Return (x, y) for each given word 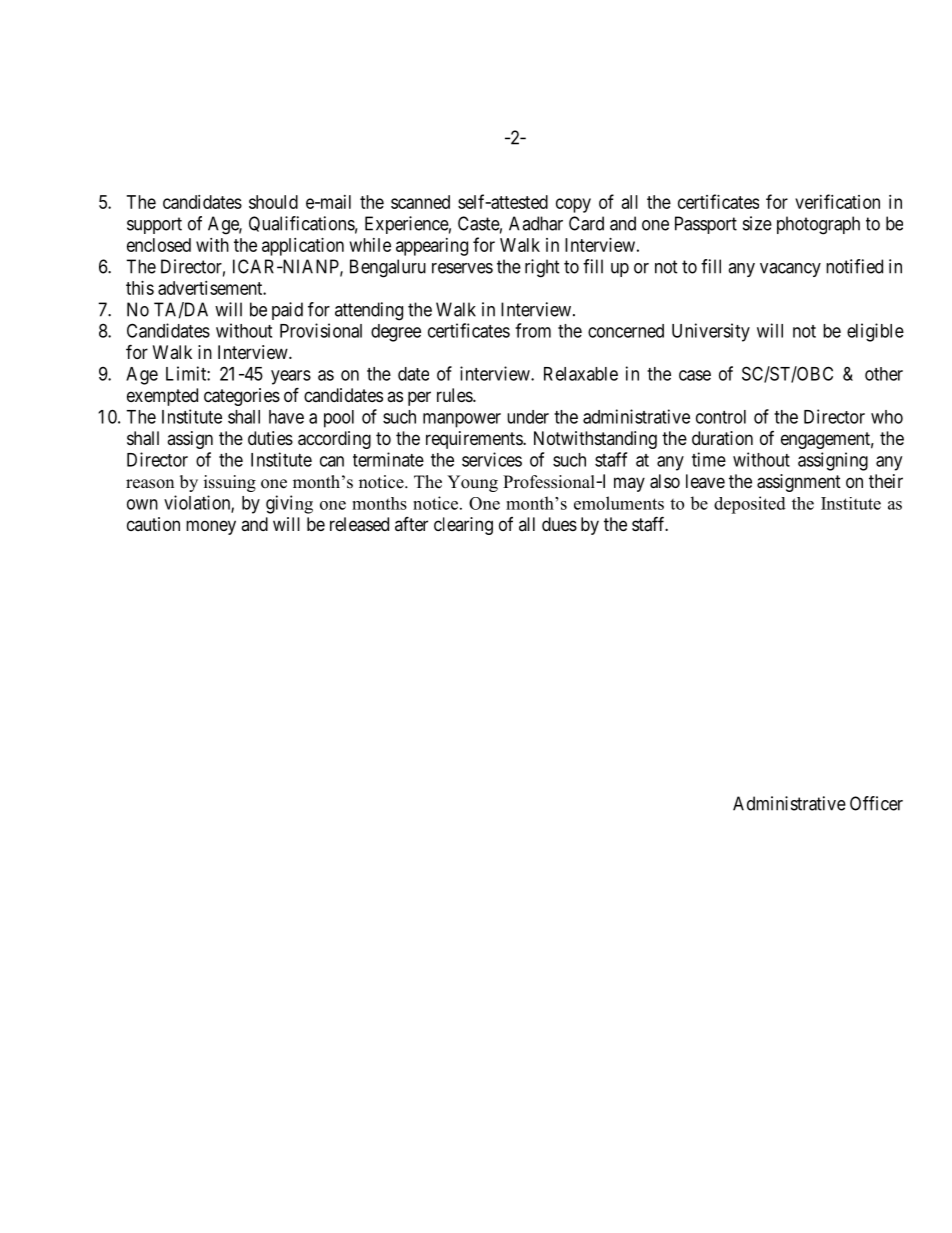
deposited (750, 505)
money (211, 527)
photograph (818, 225)
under (528, 417)
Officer (876, 803)
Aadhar (536, 223)
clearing (463, 526)
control (721, 417)
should (273, 202)
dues (559, 524)
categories (242, 397)
